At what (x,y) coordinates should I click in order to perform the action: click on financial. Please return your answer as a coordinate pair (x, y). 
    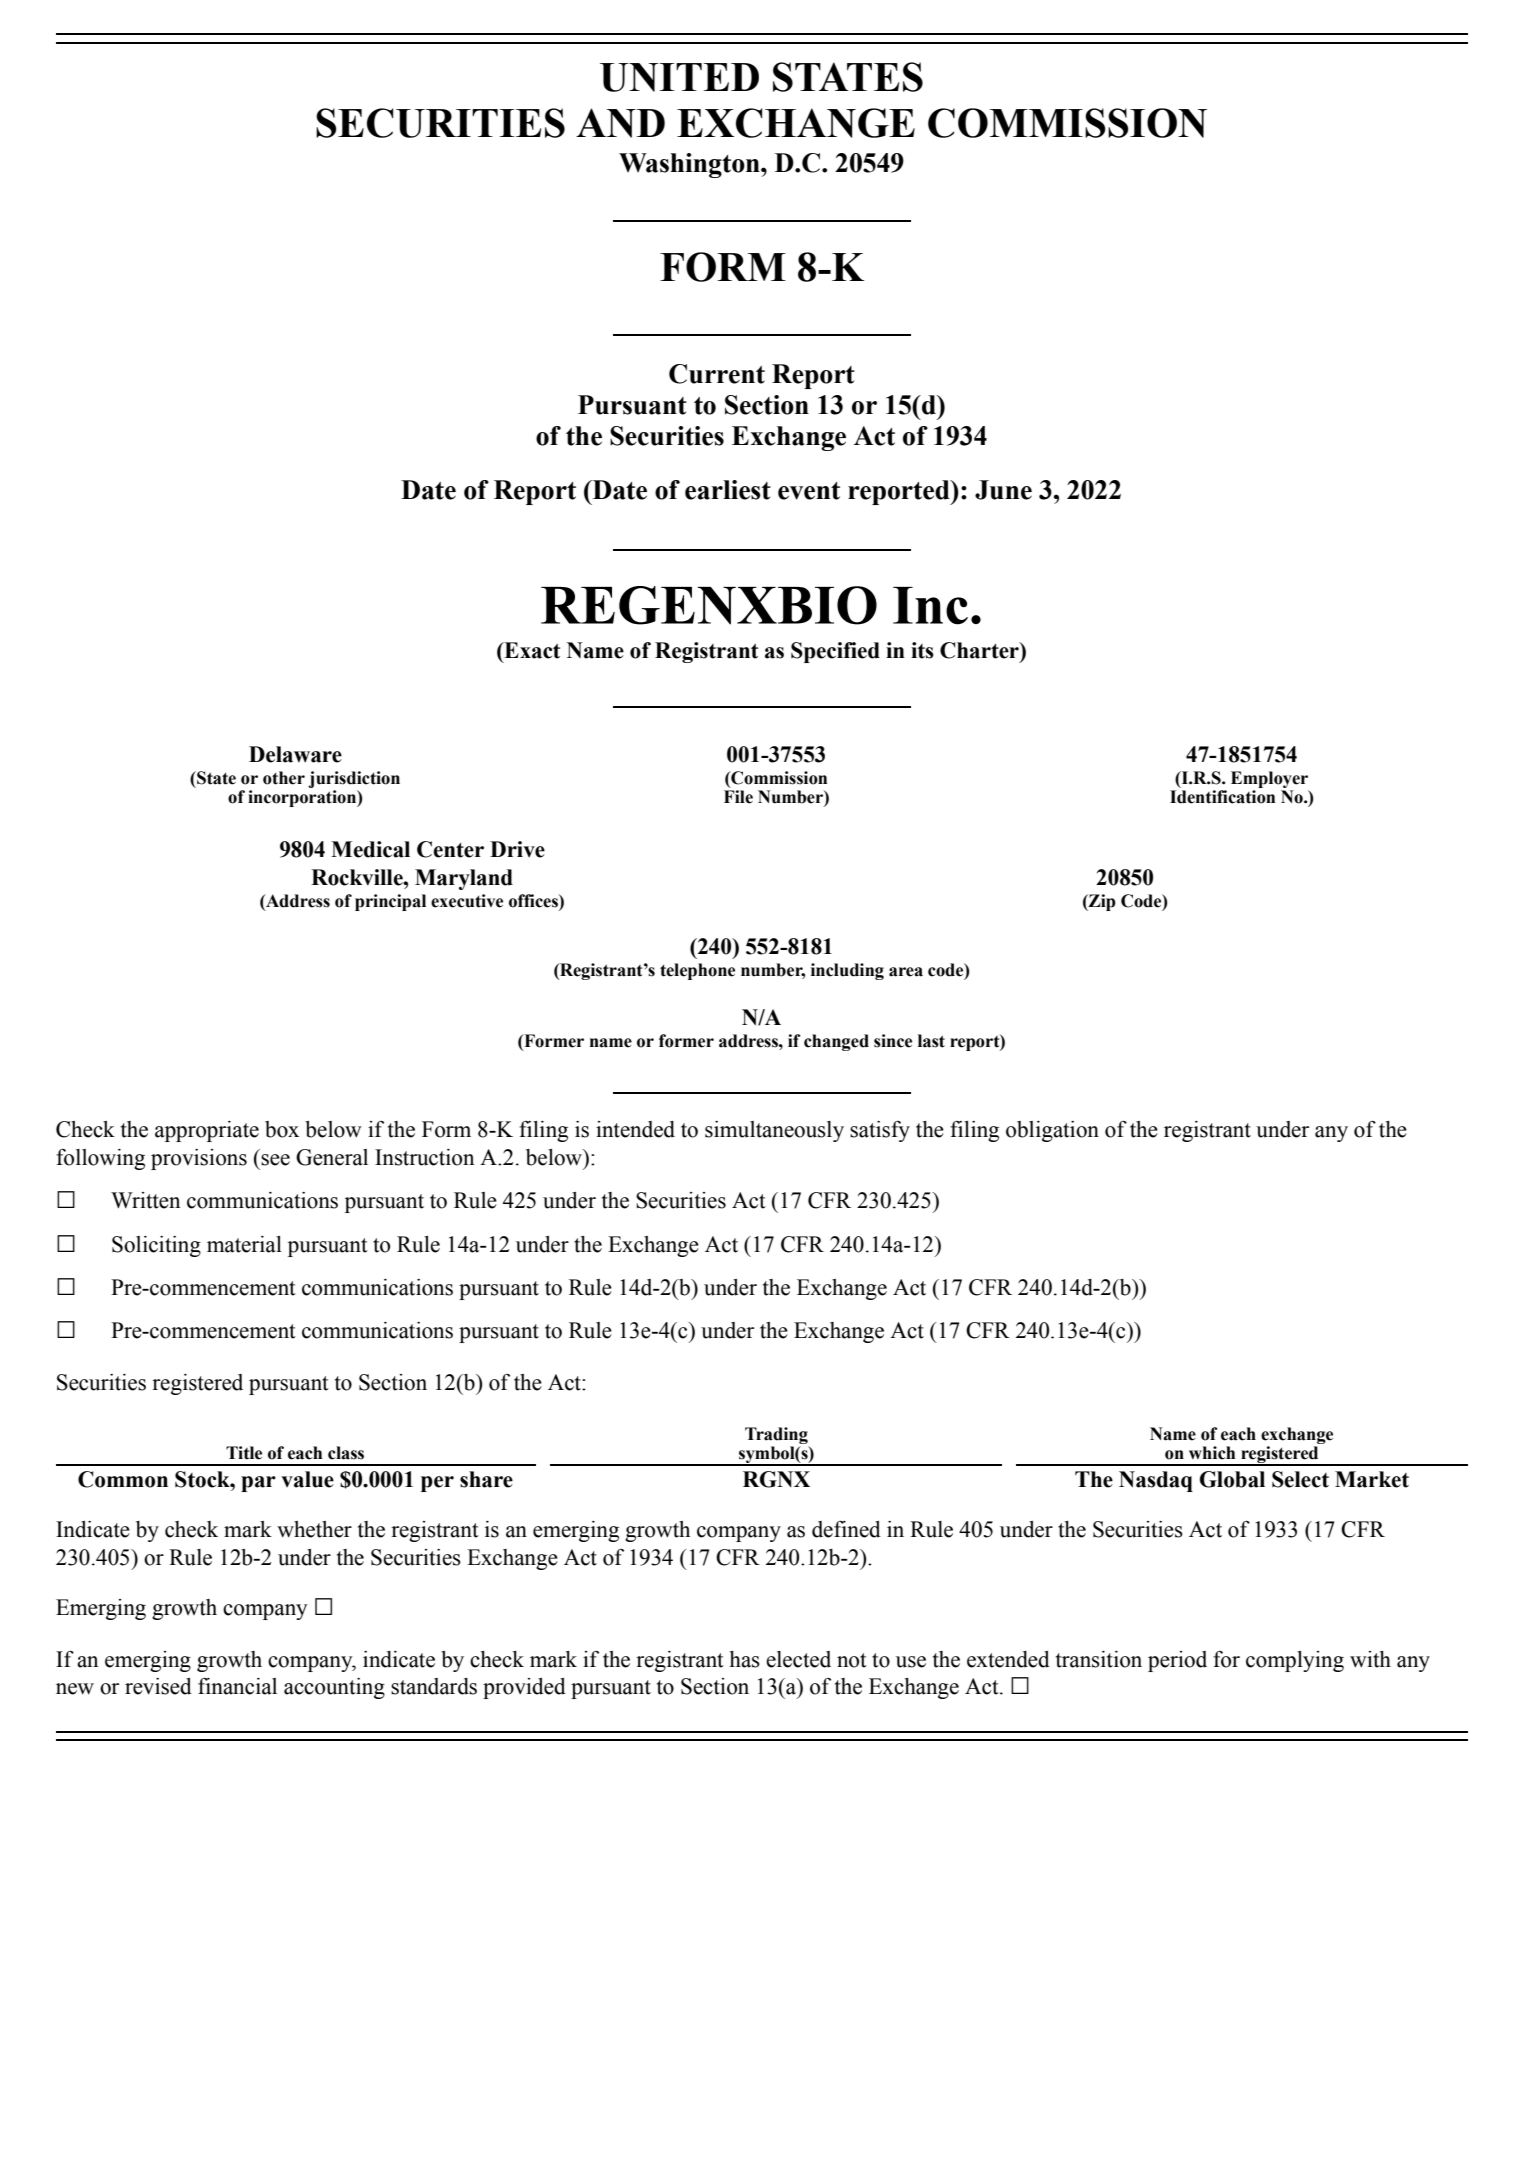
    Looking at the image, I should click on (237, 1686).
